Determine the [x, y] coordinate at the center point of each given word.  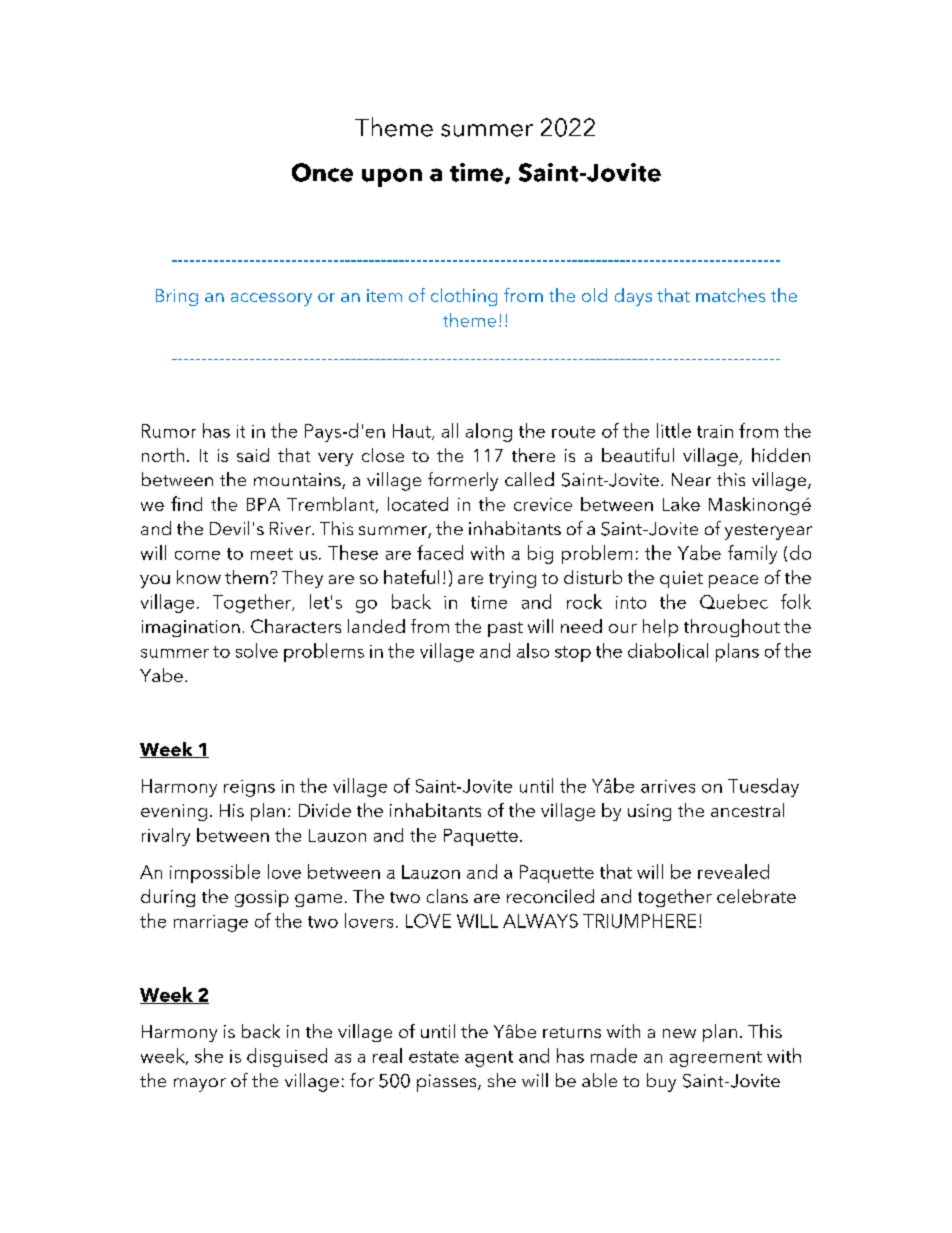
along [489, 432]
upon [392, 177]
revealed [733, 871]
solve [257, 650]
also [533, 650]
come [197, 555]
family [752, 554]
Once [322, 172]
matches [730, 295]
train [715, 431]
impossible [215, 873]
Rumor [169, 431]
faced [440, 552]
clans [447, 896]
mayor [200, 1085]
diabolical [668, 650]
